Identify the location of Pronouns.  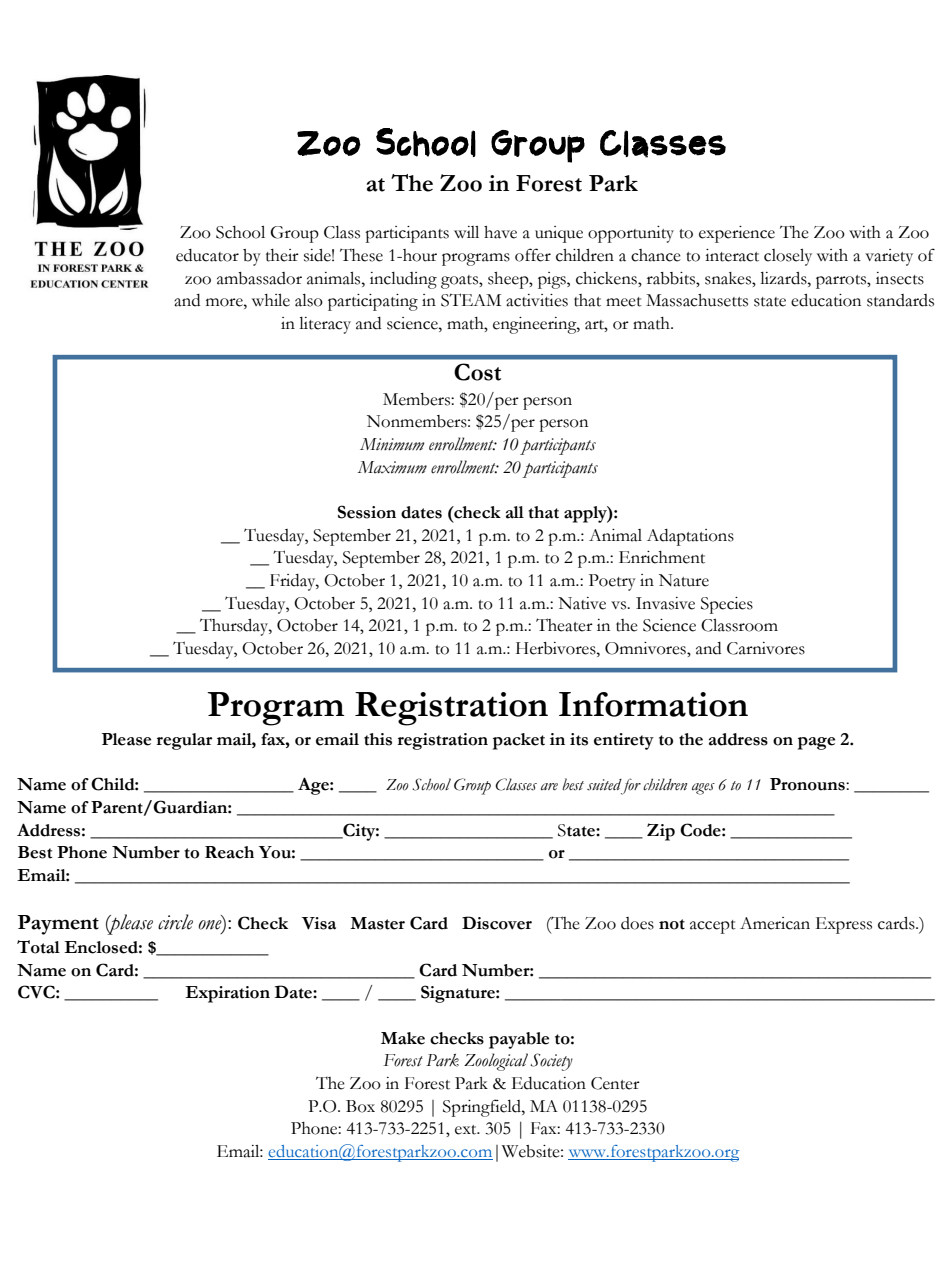
(808, 784).
